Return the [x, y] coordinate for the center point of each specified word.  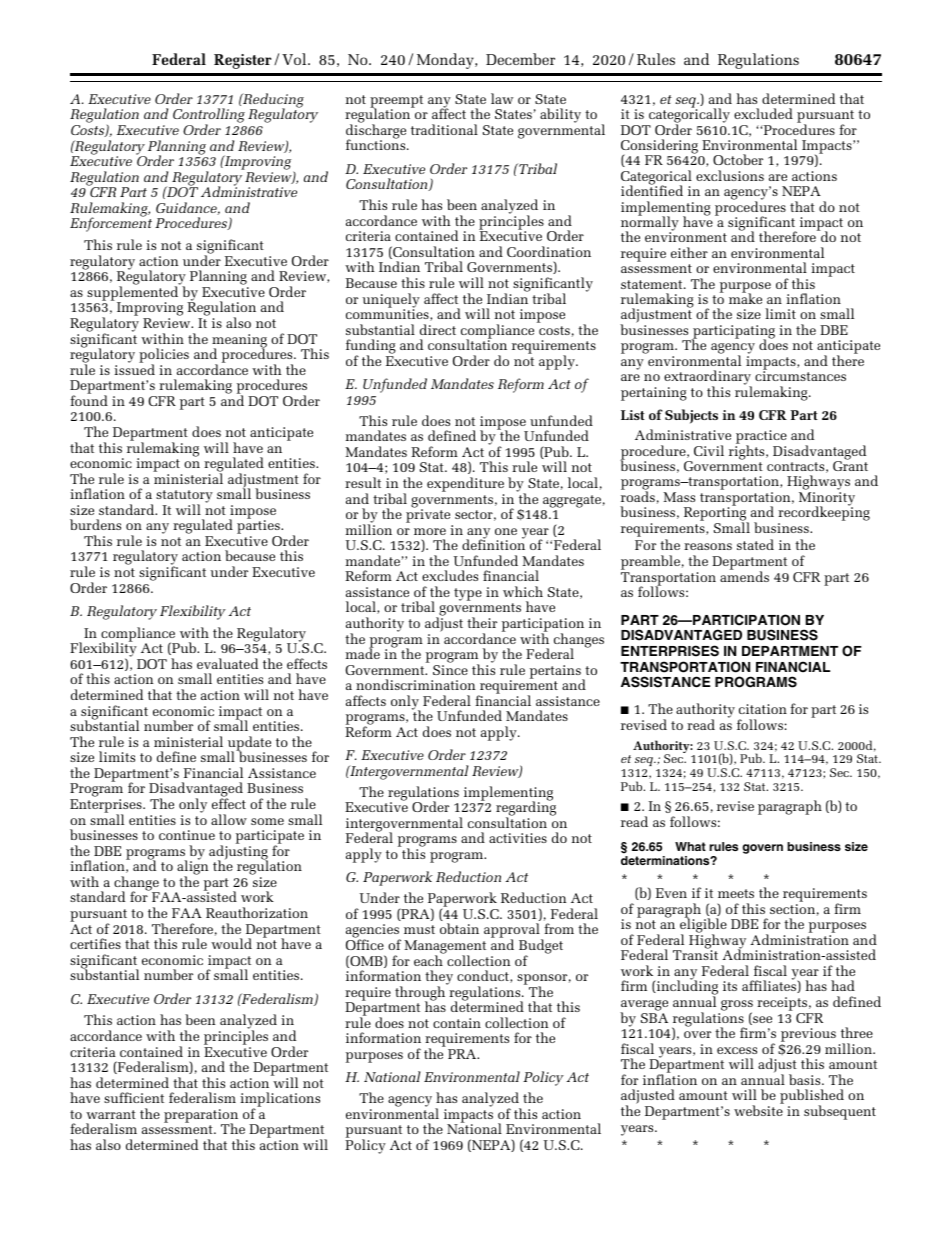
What [690, 846]
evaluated [227, 663]
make [745, 298]
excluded [763, 113]
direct [438, 329]
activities [518, 838]
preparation [201, 1117]
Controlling [209, 117]
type [468, 594]
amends [744, 575]
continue [187, 835]
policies [164, 357]
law [502, 98]
